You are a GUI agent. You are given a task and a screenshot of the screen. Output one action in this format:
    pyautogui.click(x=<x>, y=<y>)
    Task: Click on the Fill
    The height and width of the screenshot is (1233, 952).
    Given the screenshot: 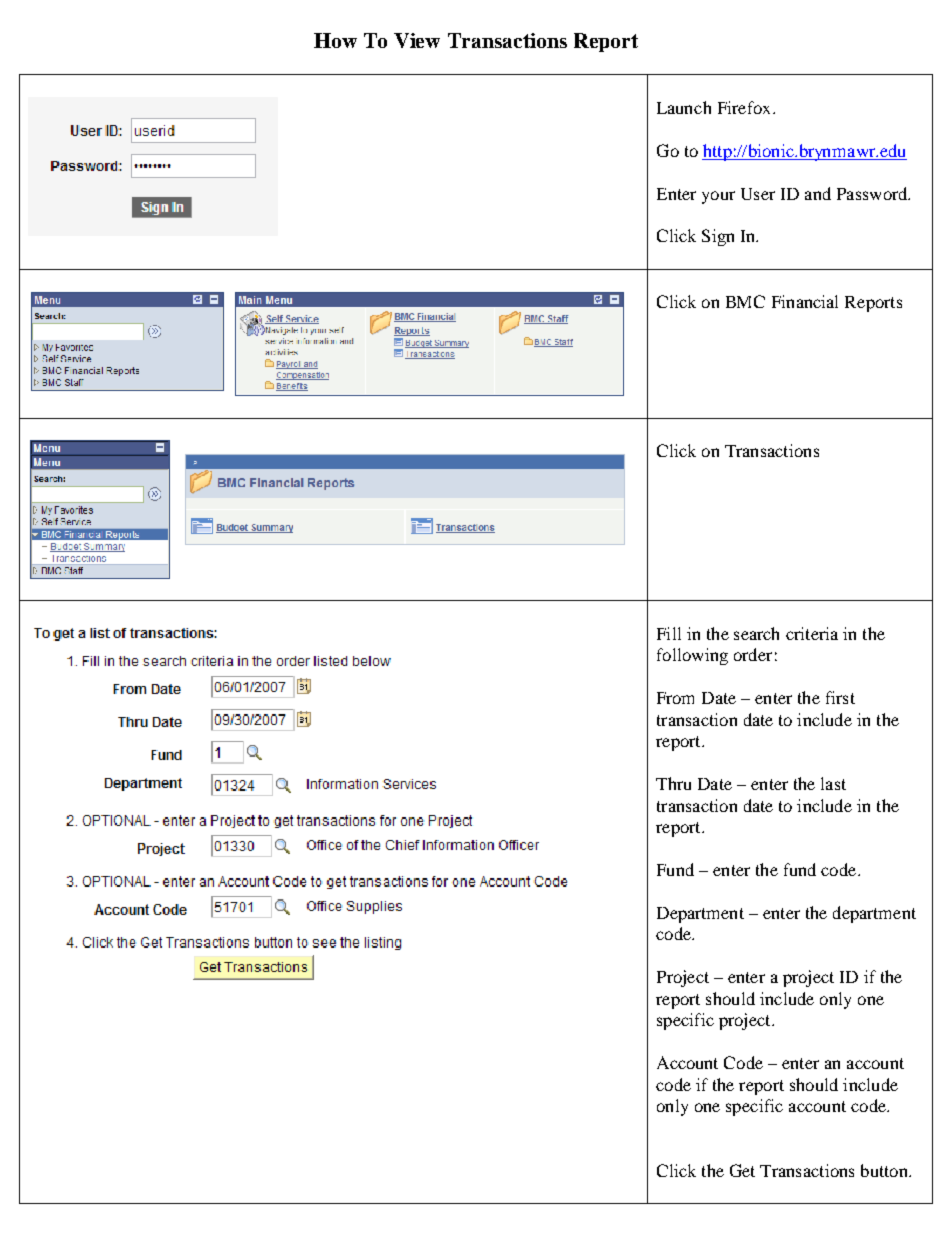 What is the action you would take?
    pyautogui.click(x=669, y=633)
